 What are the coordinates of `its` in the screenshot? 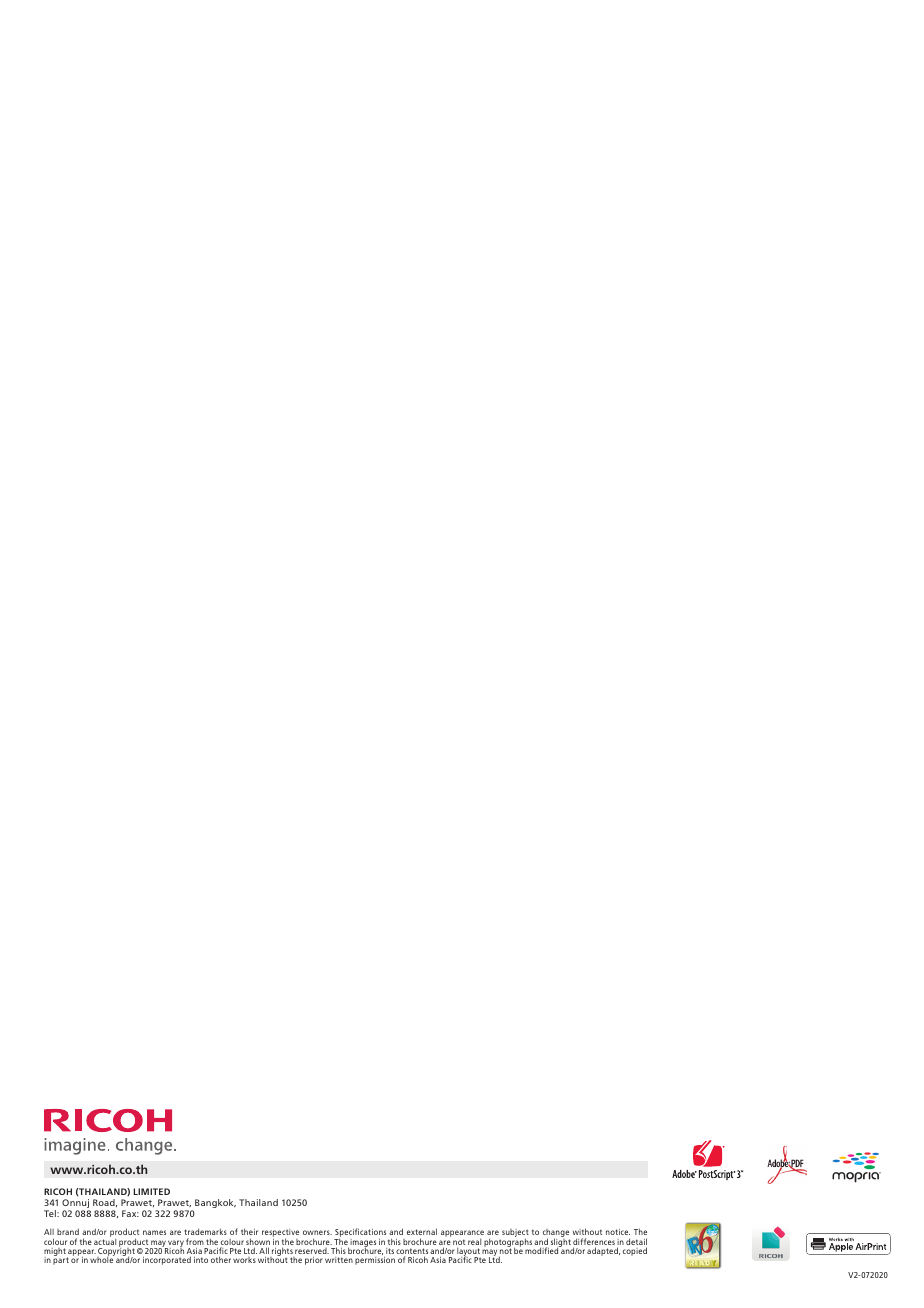 It's located at (390, 1251).
